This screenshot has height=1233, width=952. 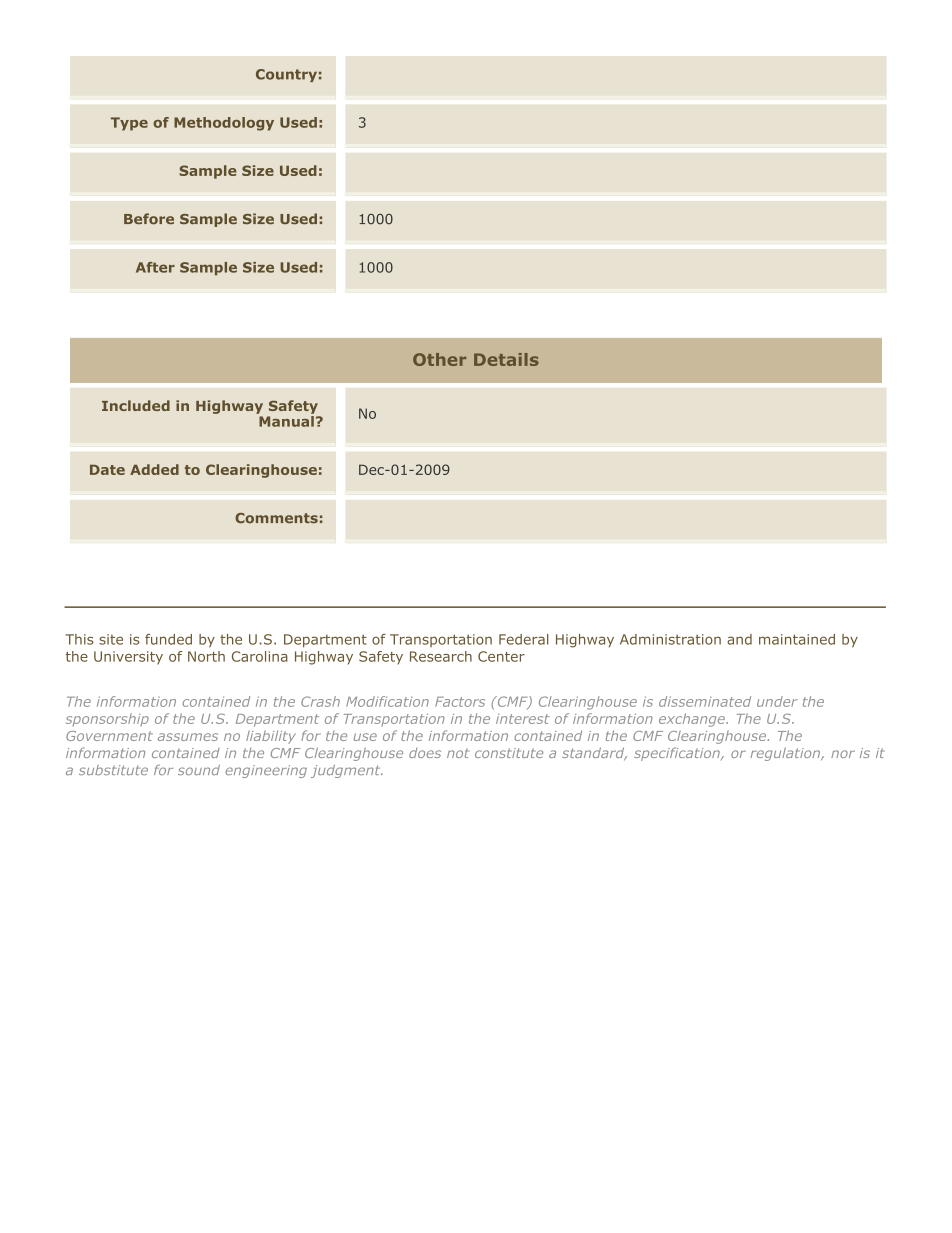 What do you see at coordinates (188, 737) in the screenshot?
I see `assumes` at bounding box center [188, 737].
